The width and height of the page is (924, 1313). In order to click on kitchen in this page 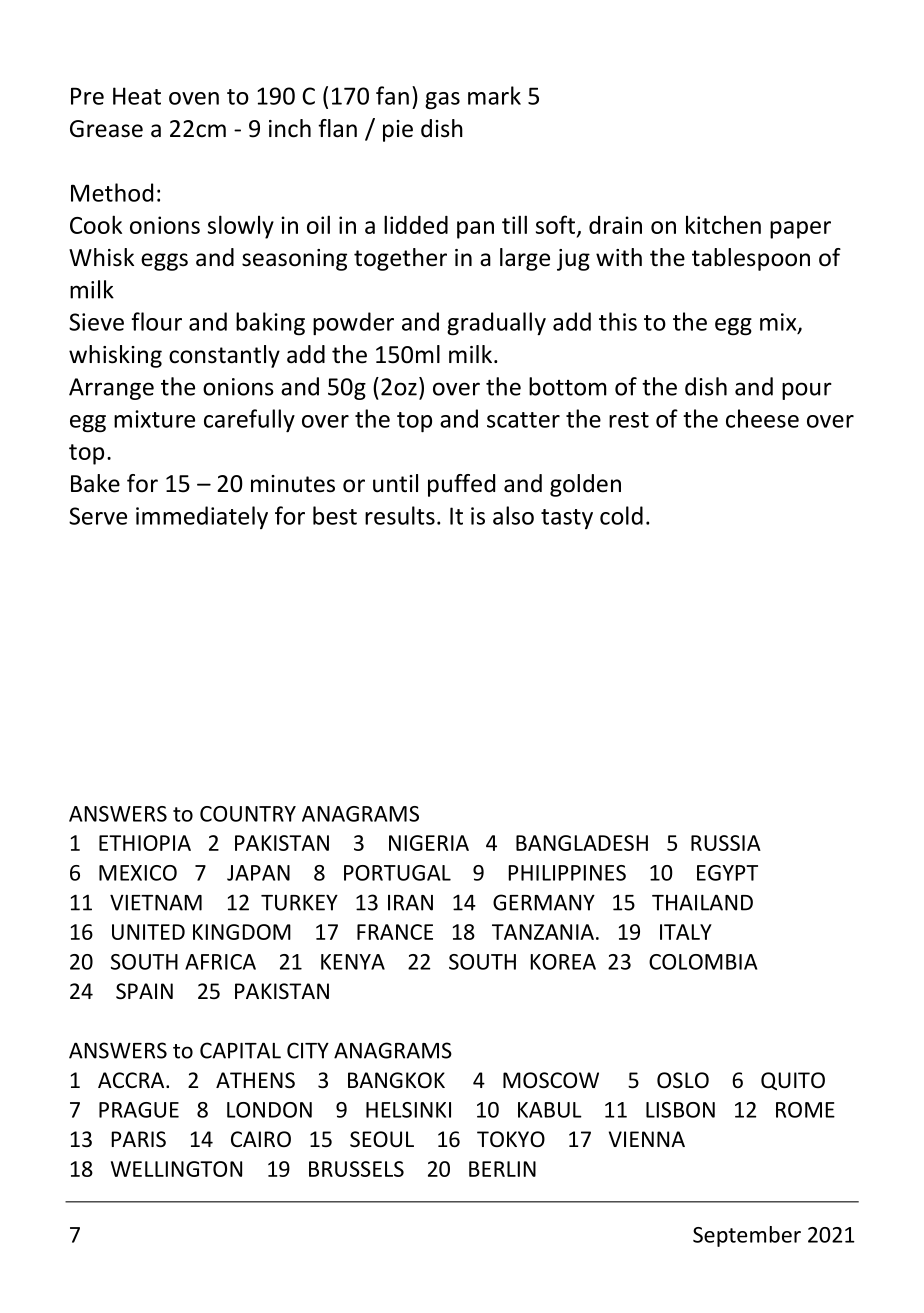, I will do `click(723, 224)`.
